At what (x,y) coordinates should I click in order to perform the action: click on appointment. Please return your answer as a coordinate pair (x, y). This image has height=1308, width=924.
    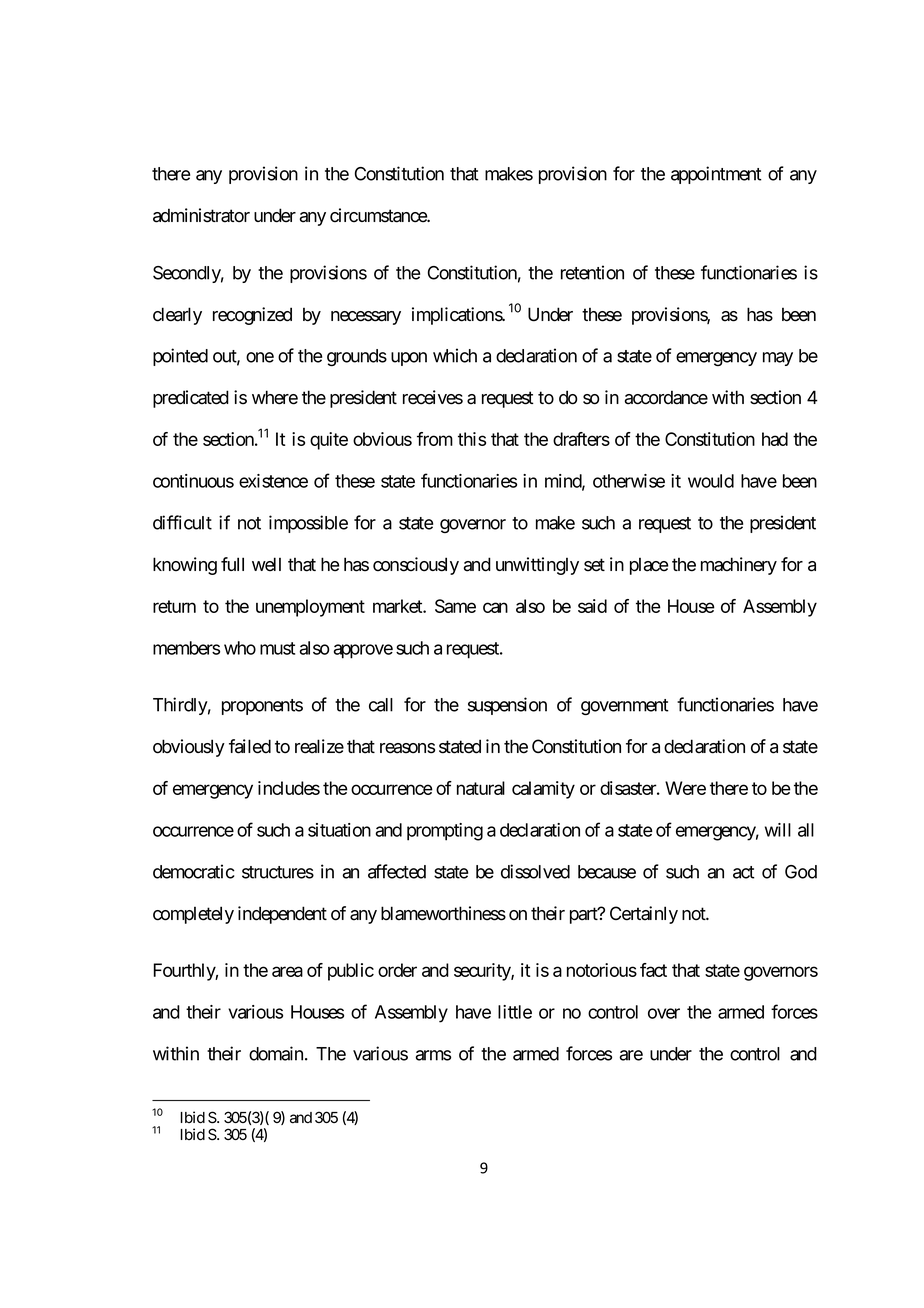
    Looking at the image, I should click on (716, 175).
